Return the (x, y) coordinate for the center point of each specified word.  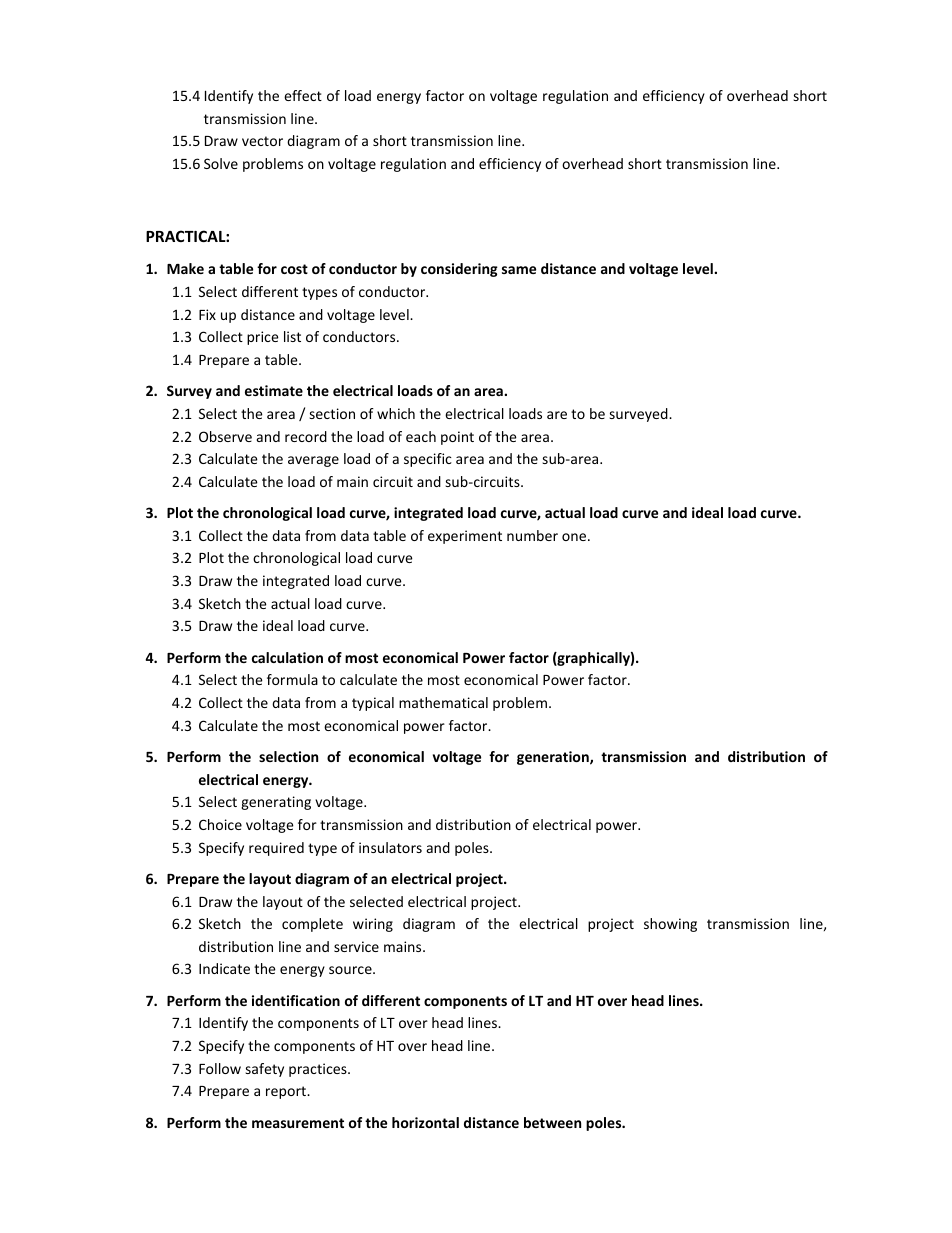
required (276, 849)
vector (262, 141)
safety (264, 1070)
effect (303, 95)
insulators (390, 847)
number (532, 535)
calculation (287, 657)
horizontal (425, 1122)
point (457, 438)
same (519, 270)
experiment (465, 537)
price (263, 338)
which (396, 413)
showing (670, 925)
